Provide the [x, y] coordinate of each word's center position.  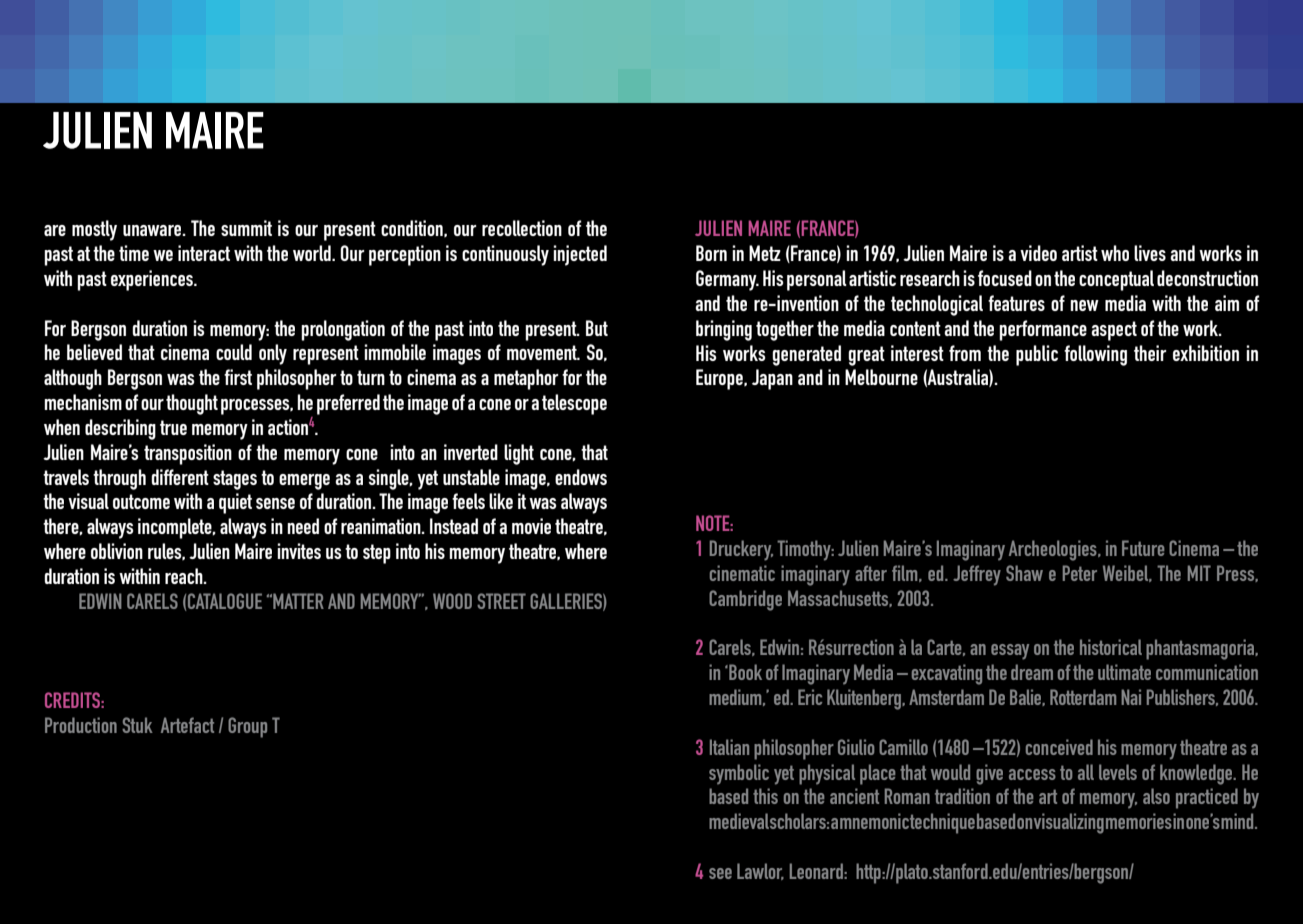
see [720, 873]
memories [1139, 821]
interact [204, 253]
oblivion [117, 551]
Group [247, 727]
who [1115, 253]
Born [711, 253]
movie [531, 526]
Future [1143, 548]
